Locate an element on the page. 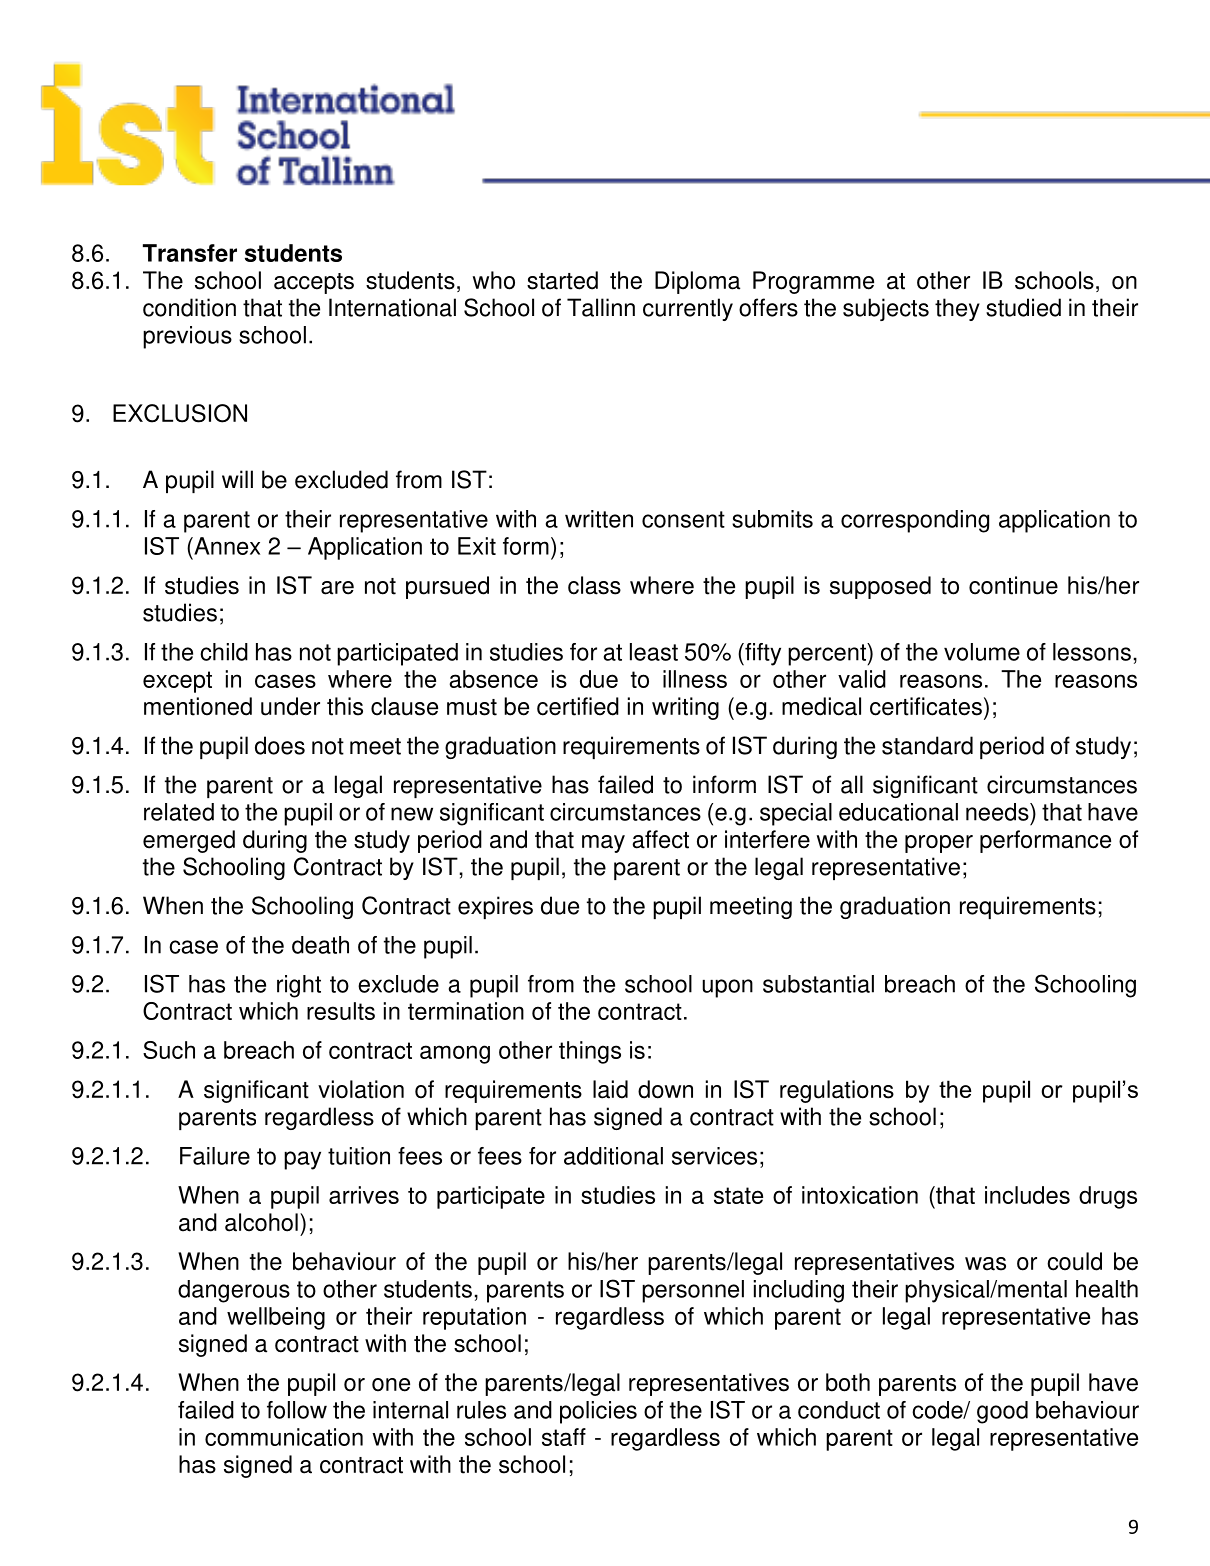  policies is located at coordinates (598, 1412).
